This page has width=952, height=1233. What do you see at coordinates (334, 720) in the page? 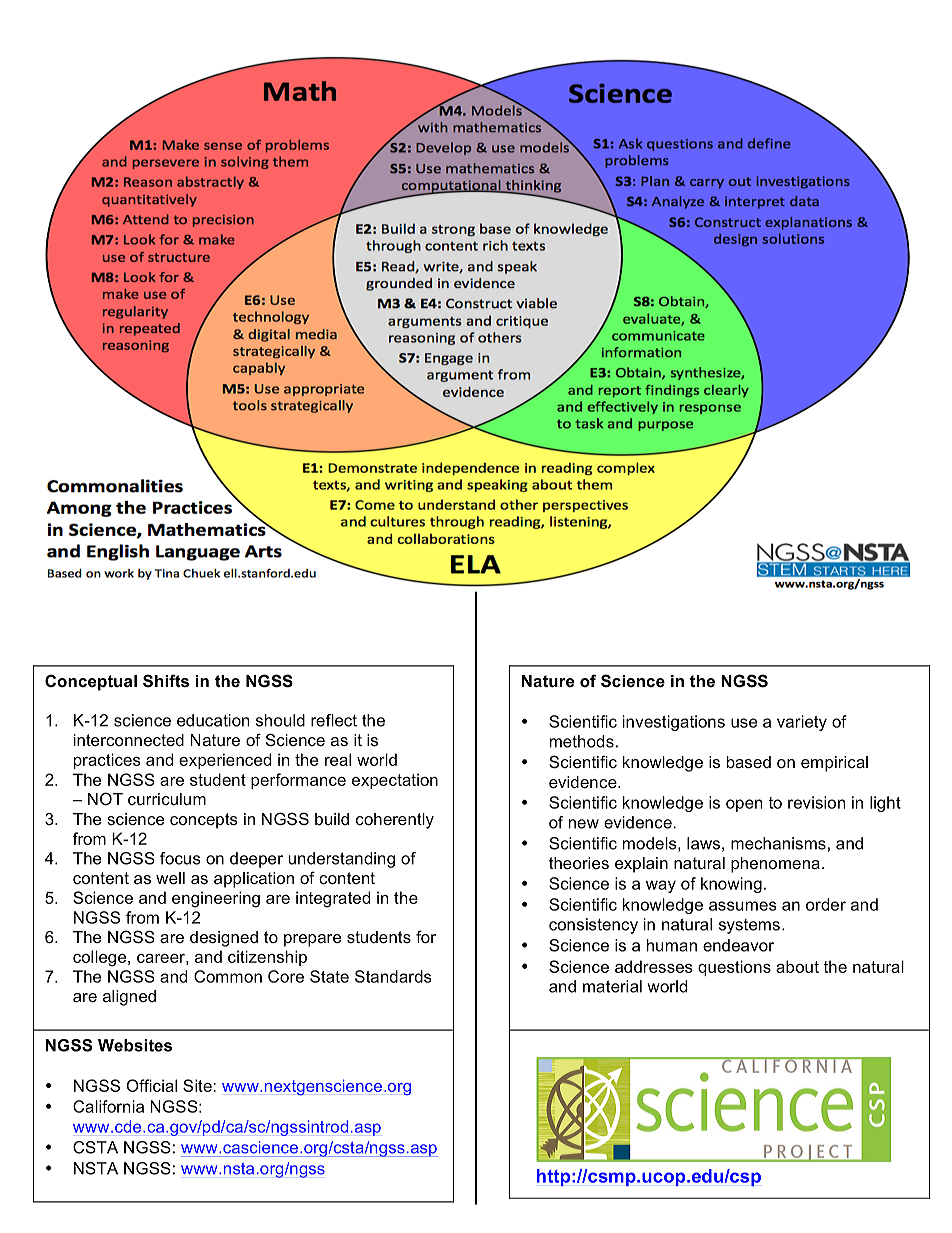
I see `reflect` at bounding box center [334, 720].
